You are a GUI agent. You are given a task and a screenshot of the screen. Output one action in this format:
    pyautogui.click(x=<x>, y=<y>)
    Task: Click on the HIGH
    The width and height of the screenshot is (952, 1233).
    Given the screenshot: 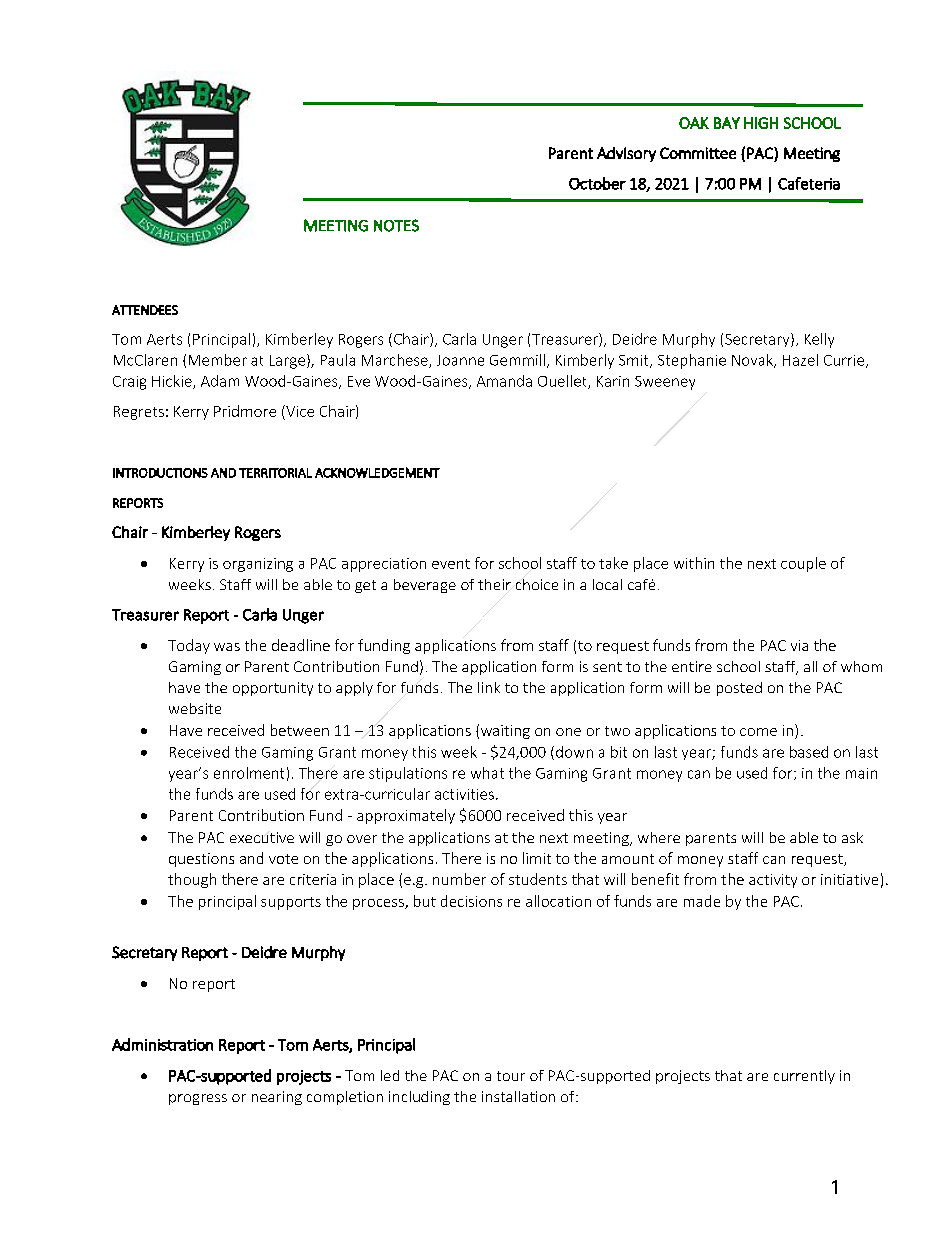 What is the action you would take?
    pyautogui.click(x=761, y=123)
